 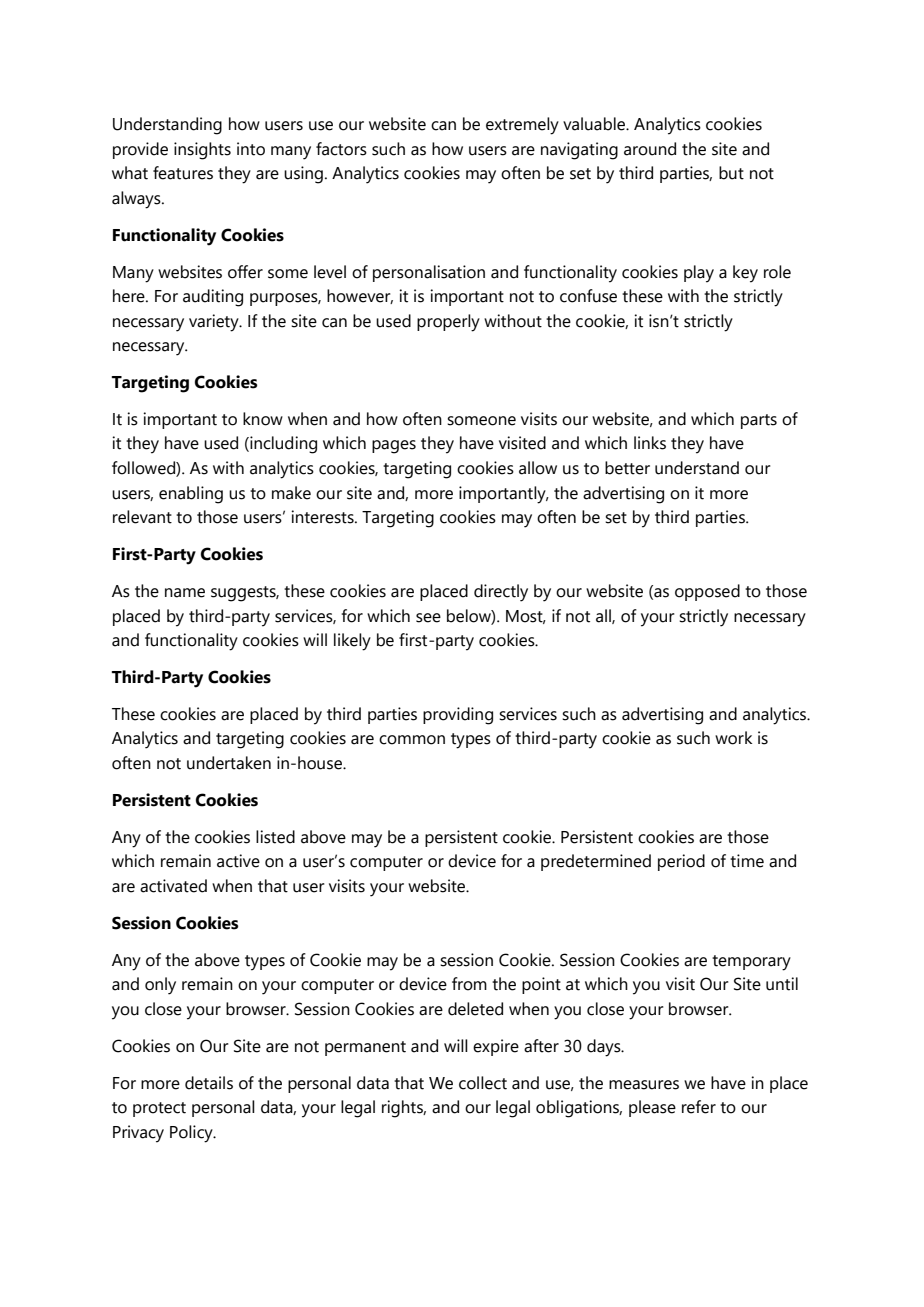 What do you see at coordinates (707, 592) in the document?
I see `opposed` at bounding box center [707, 592].
